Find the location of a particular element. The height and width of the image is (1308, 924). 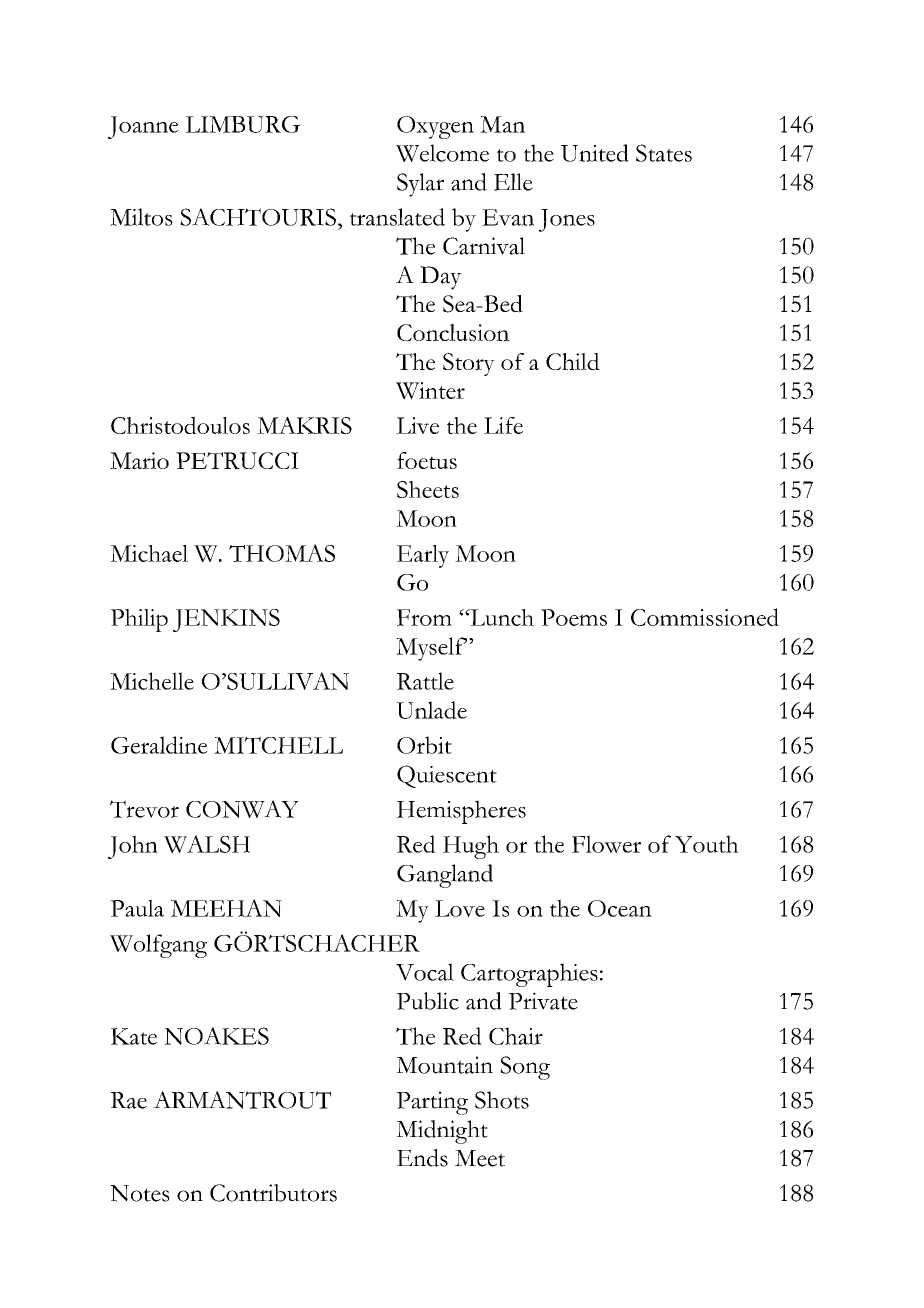

Joanne is located at coordinates (143, 127).
